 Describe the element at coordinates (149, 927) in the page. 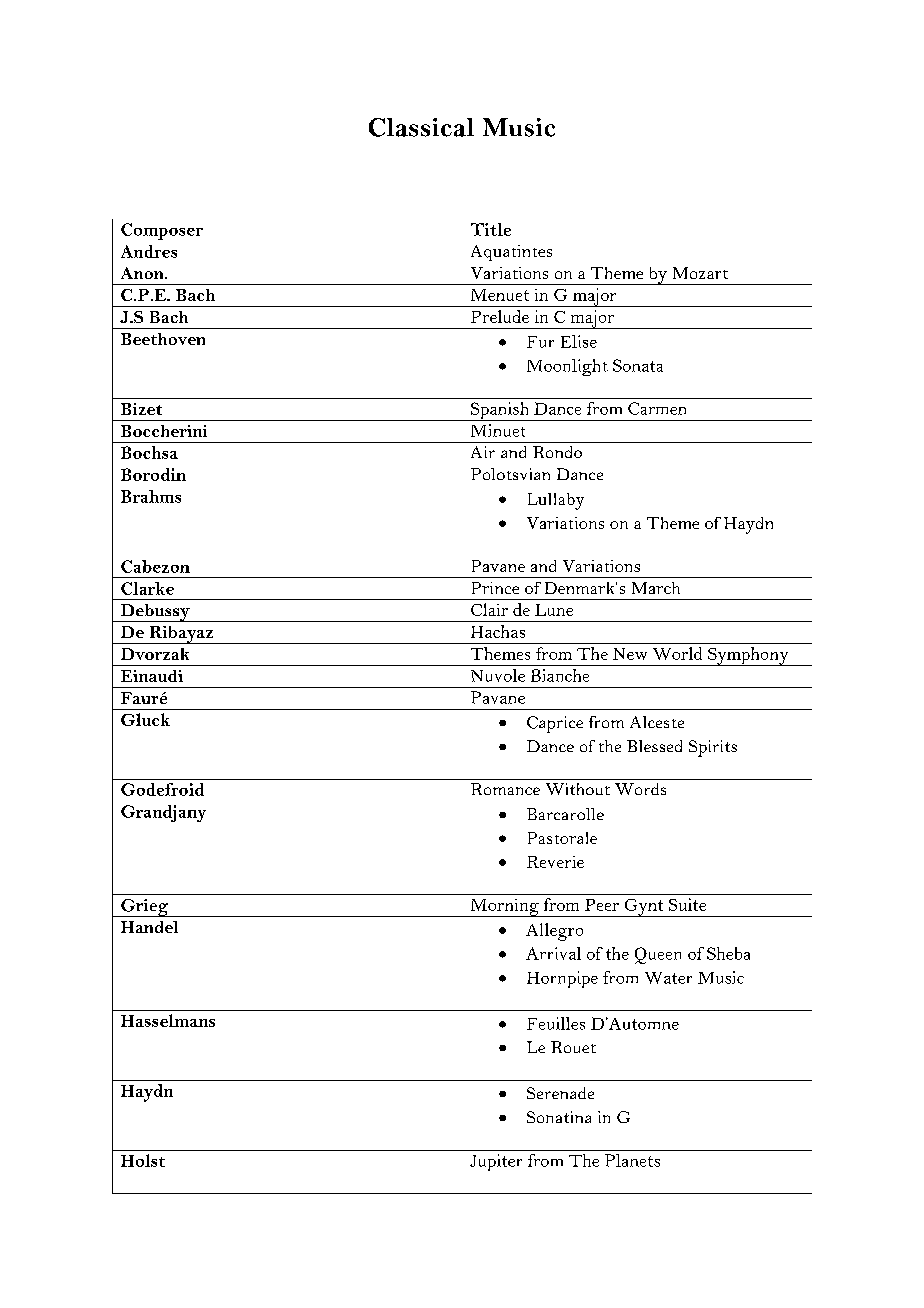

I see `Handel` at that location.
